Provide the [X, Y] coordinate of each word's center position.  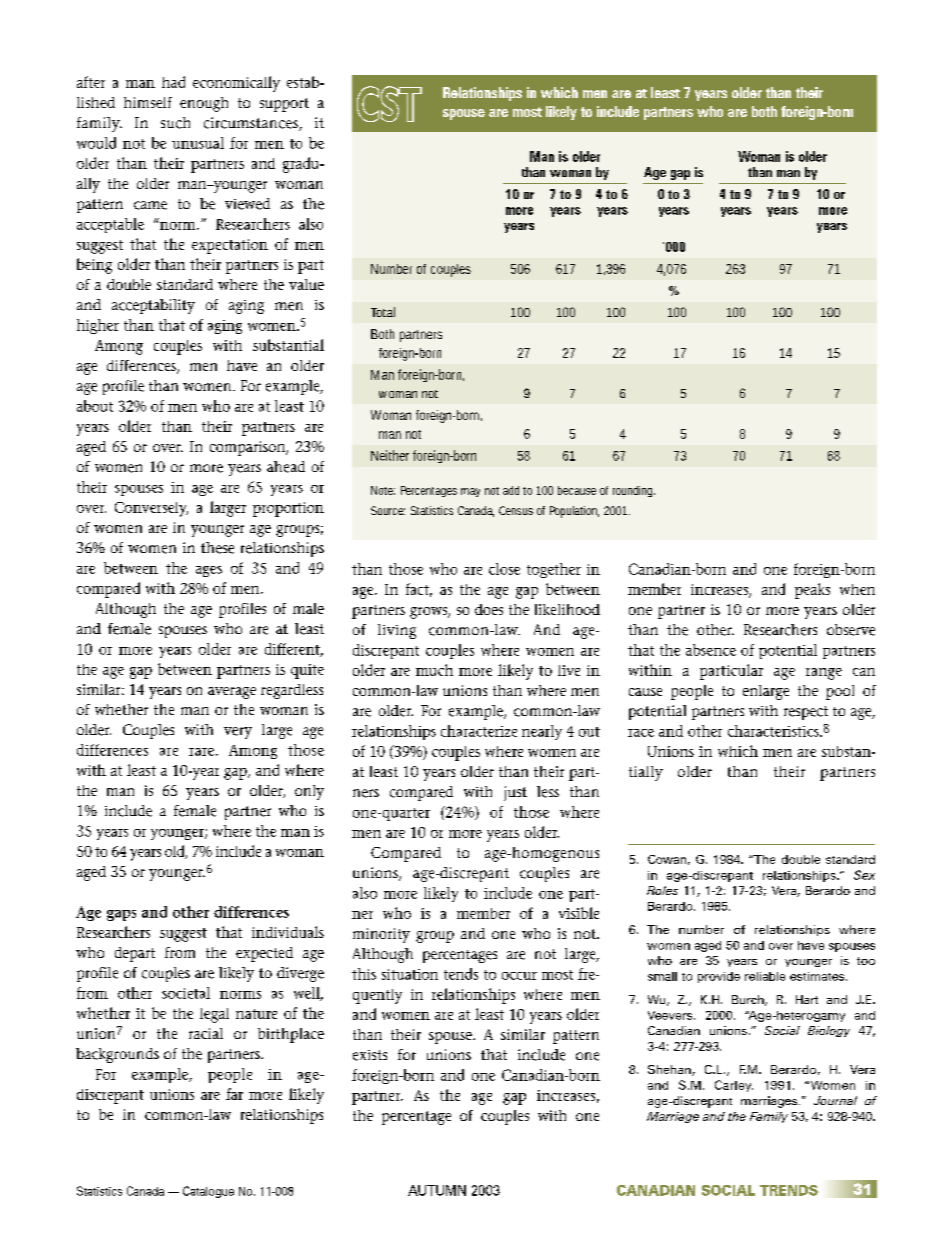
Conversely [151, 509]
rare [201, 752]
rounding [632, 491]
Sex [864, 875]
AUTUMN [437, 1190]
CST [389, 104]
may [470, 492]
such [175, 123]
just [515, 793]
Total [383, 312]
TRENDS [789, 1190]
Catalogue [208, 1192]
